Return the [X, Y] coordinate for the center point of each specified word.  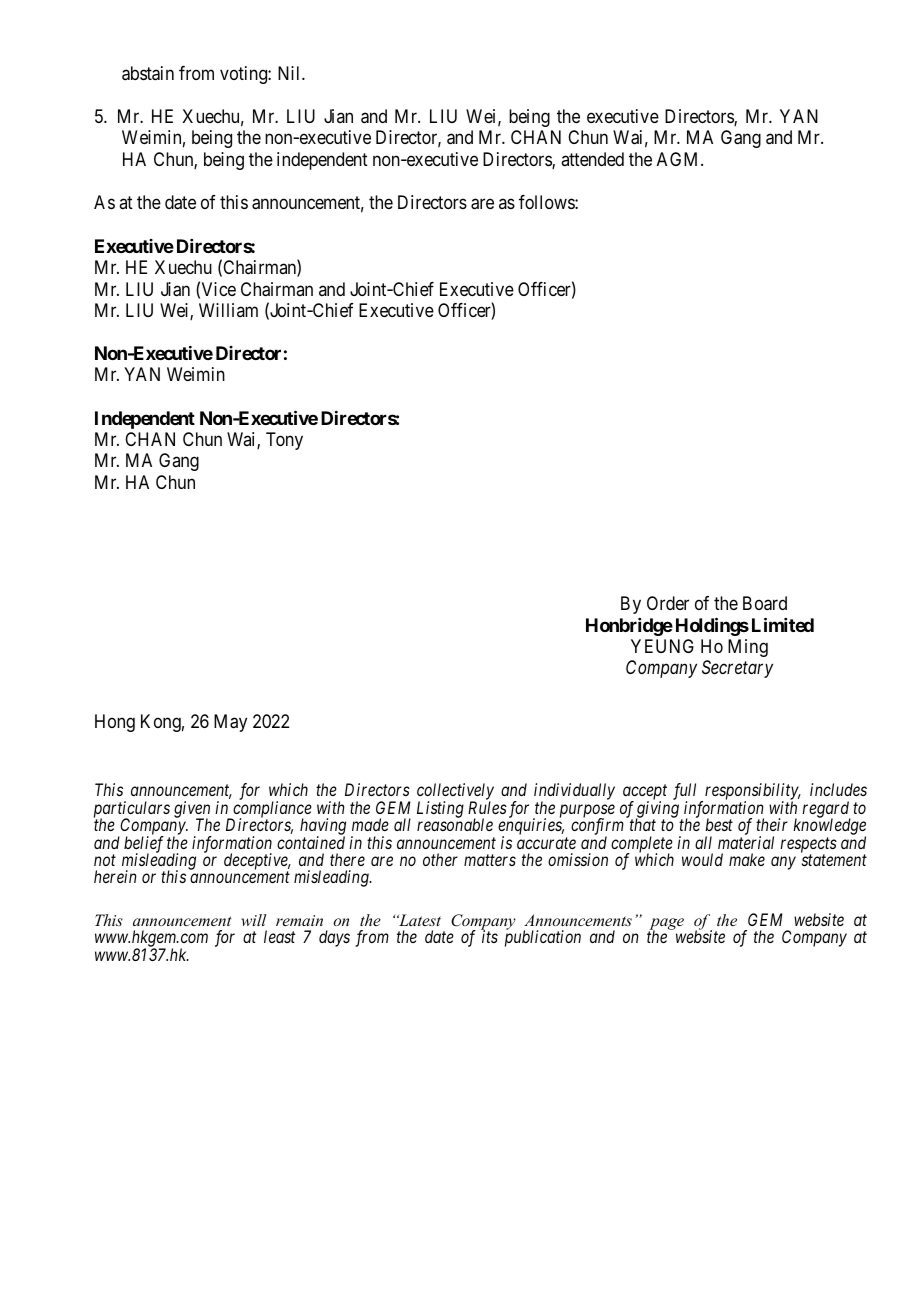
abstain [148, 73]
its [490, 936]
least [279, 936]
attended [592, 159]
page [666, 925]
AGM [679, 159]
